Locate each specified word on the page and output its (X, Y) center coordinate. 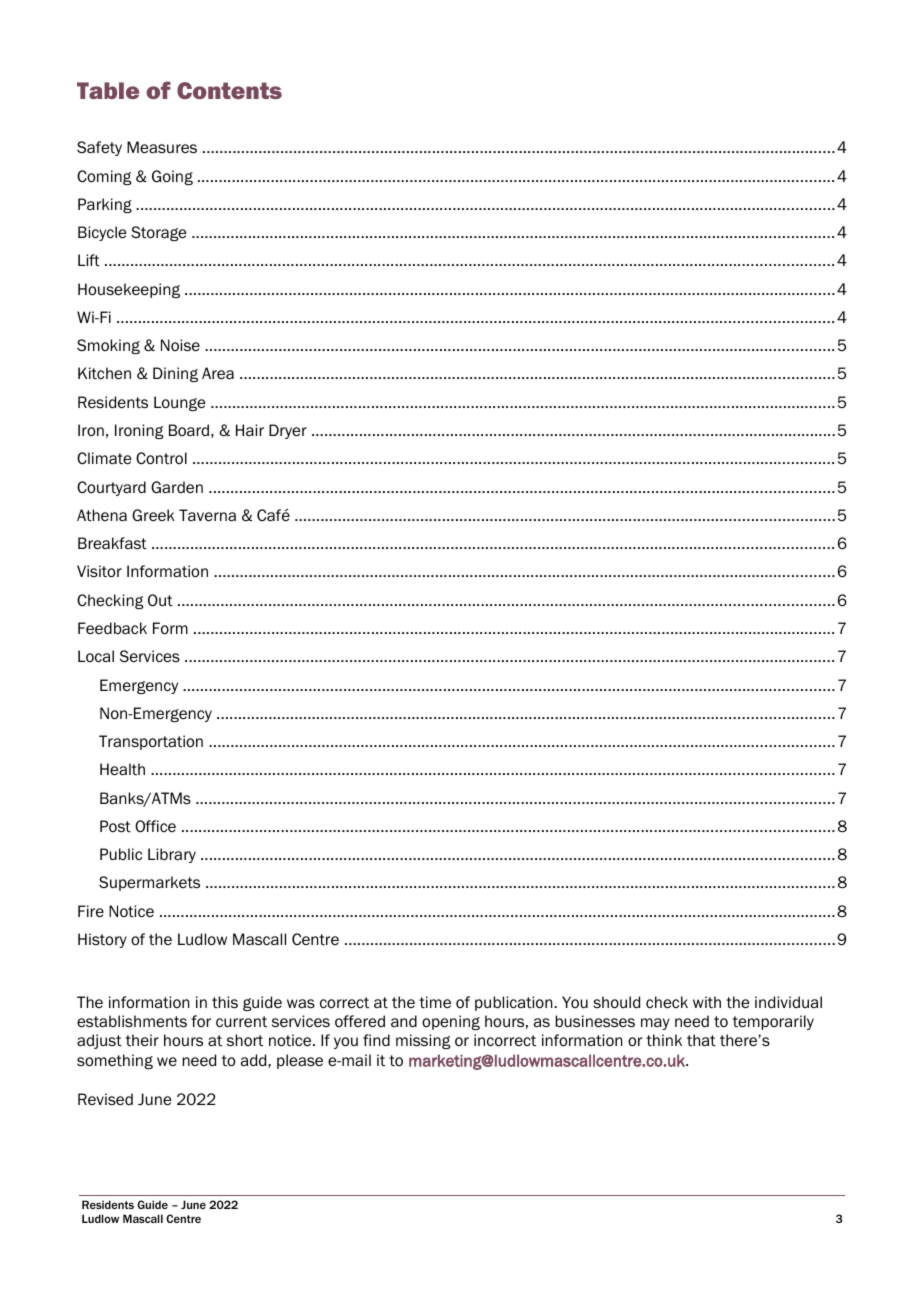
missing (423, 1041)
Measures (162, 147)
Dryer (288, 431)
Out (160, 600)
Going (172, 177)
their (142, 1040)
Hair (250, 430)
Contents (229, 90)
